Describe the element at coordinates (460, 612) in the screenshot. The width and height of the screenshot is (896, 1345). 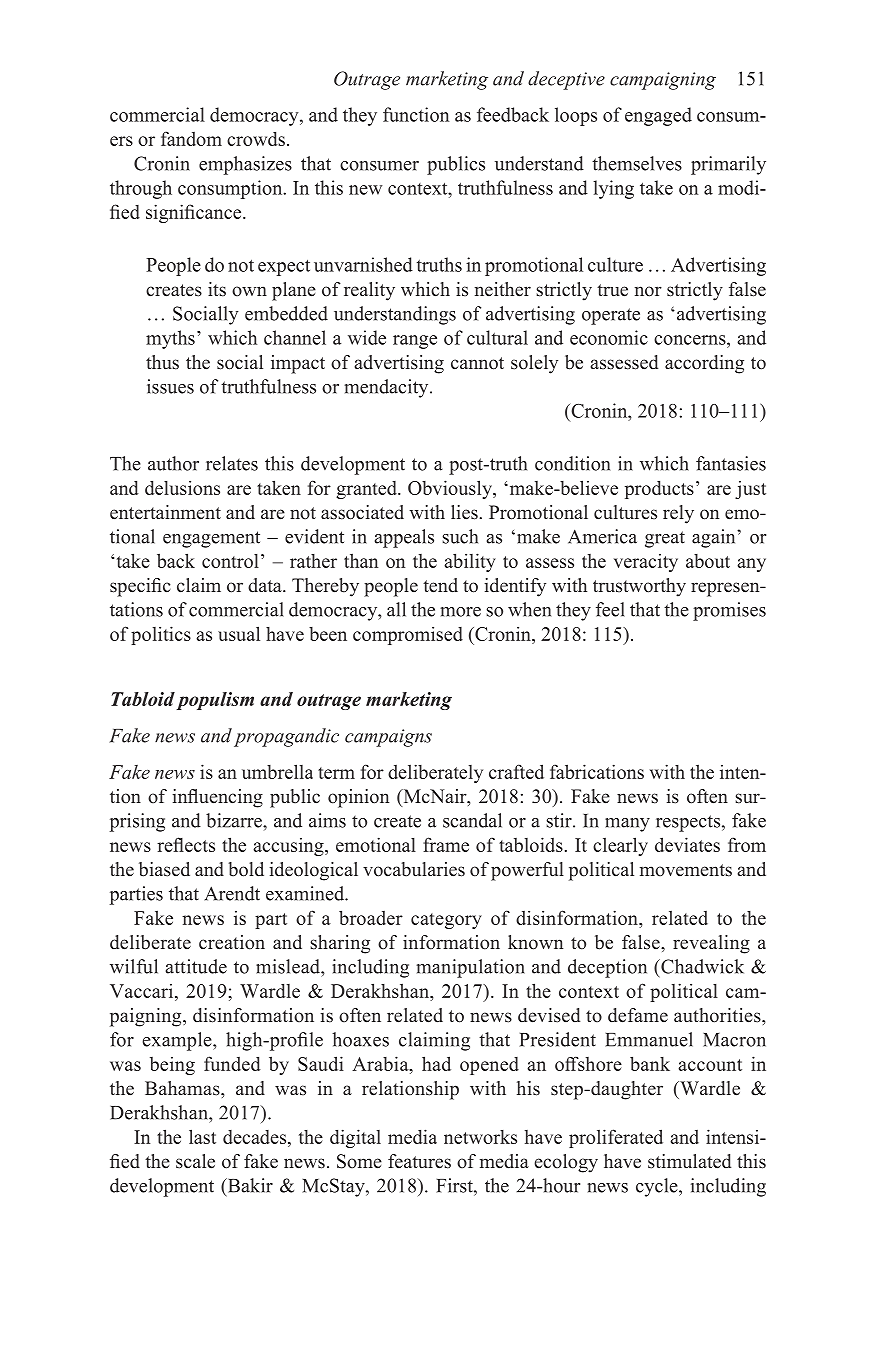
I see `more` at that location.
